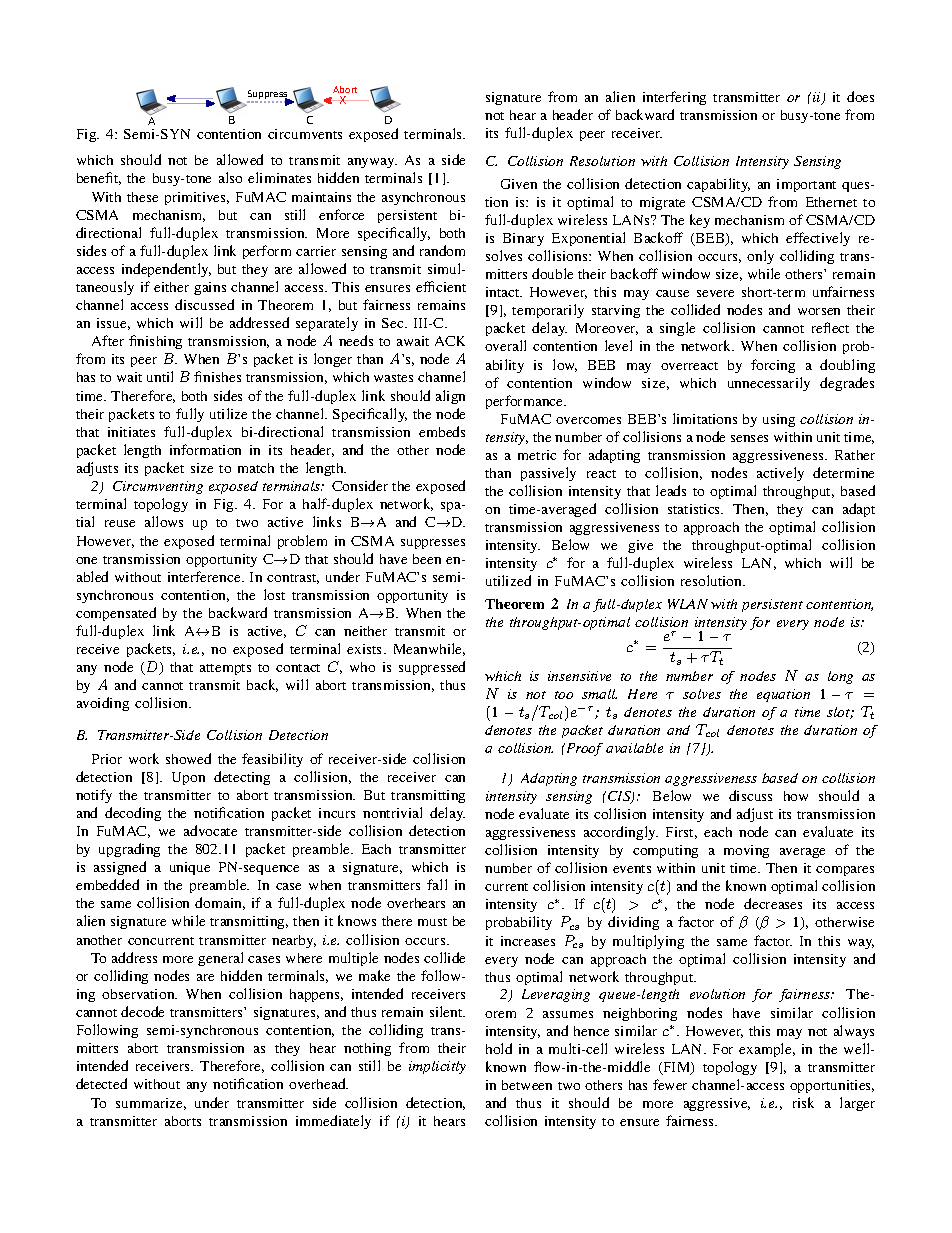  What do you see at coordinates (527, 1085) in the screenshot?
I see `between` at bounding box center [527, 1085].
